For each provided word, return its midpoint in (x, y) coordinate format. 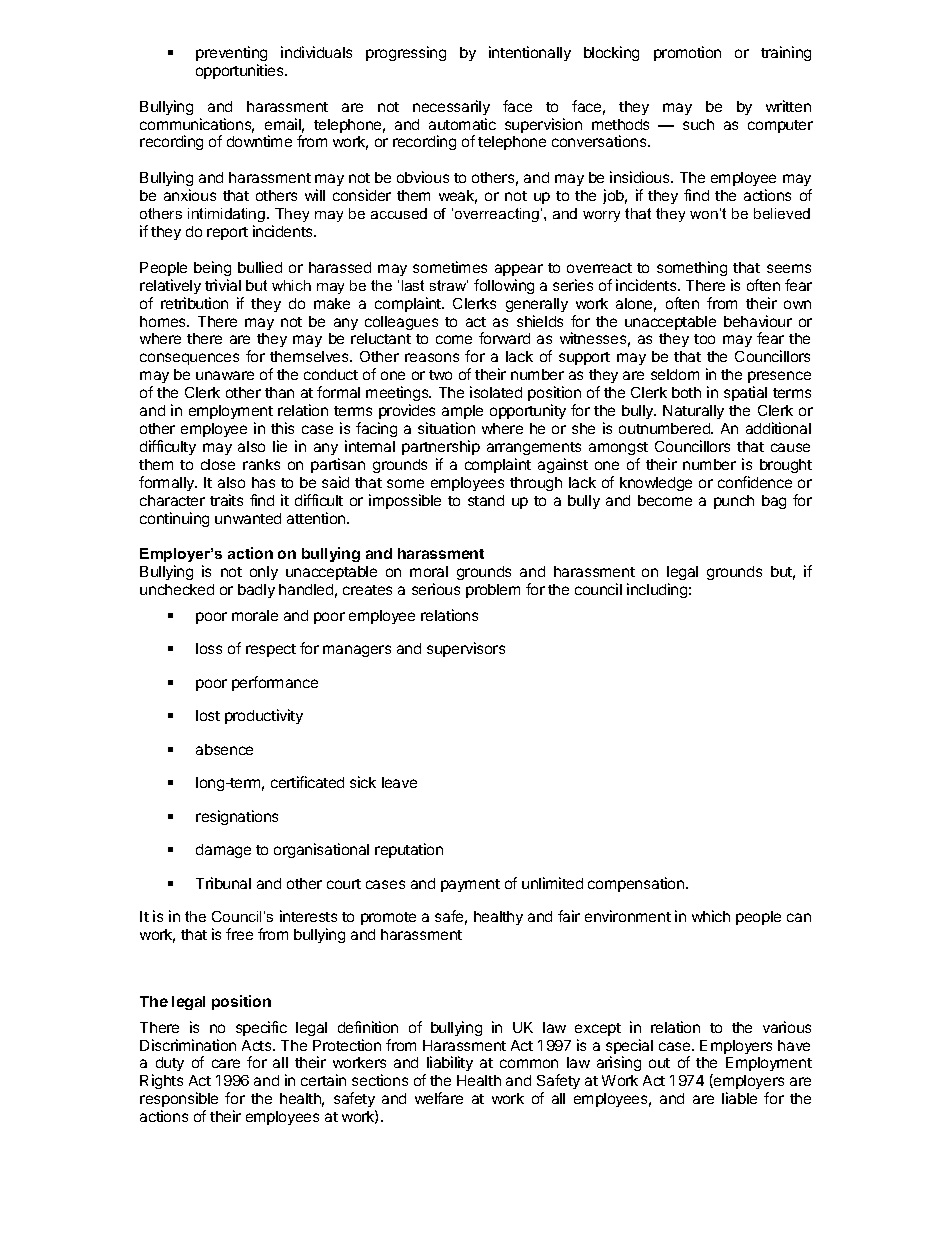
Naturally (693, 412)
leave (399, 782)
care (226, 1063)
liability (449, 1065)
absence (224, 749)
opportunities (241, 71)
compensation (637, 884)
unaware (225, 375)
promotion (687, 53)
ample (462, 412)
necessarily (451, 107)
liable (739, 1098)
